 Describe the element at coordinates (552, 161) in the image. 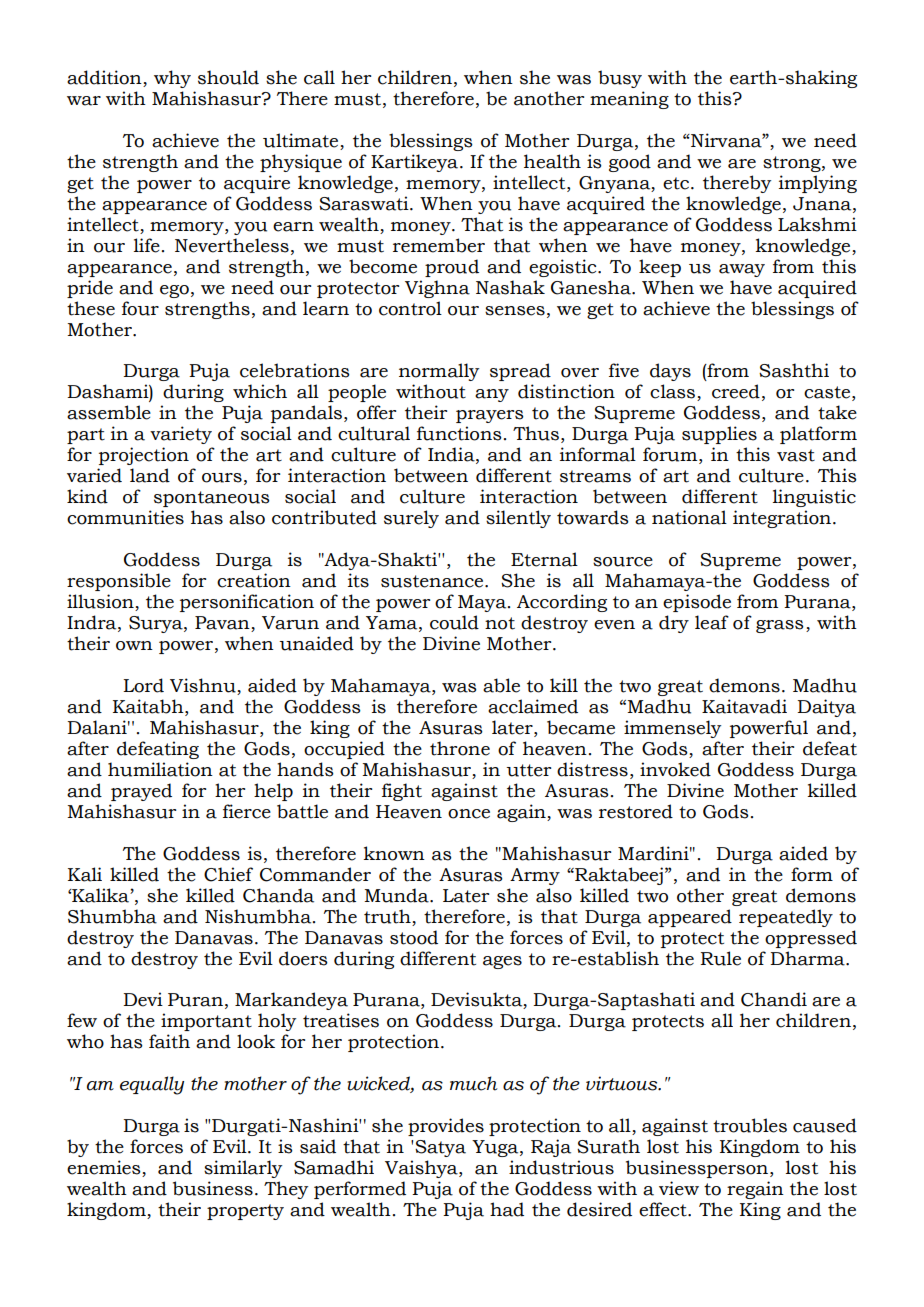

I see `health` at that location.
